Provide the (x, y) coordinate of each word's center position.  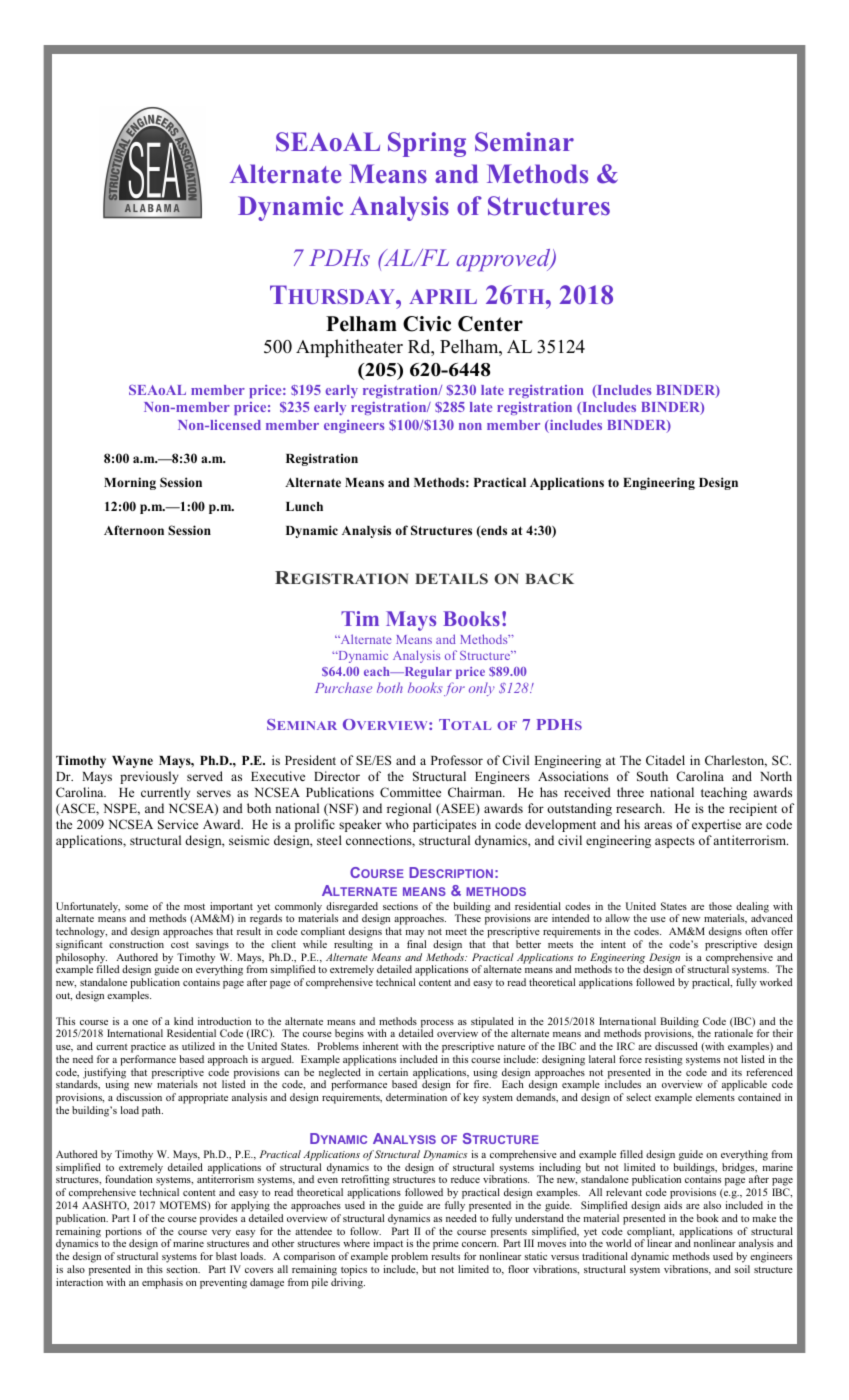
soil (742, 1269)
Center (490, 324)
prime (446, 1246)
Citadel (665, 760)
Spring (427, 144)
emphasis (162, 1283)
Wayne (132, 762)
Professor (457, 760)
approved (504, 260)
